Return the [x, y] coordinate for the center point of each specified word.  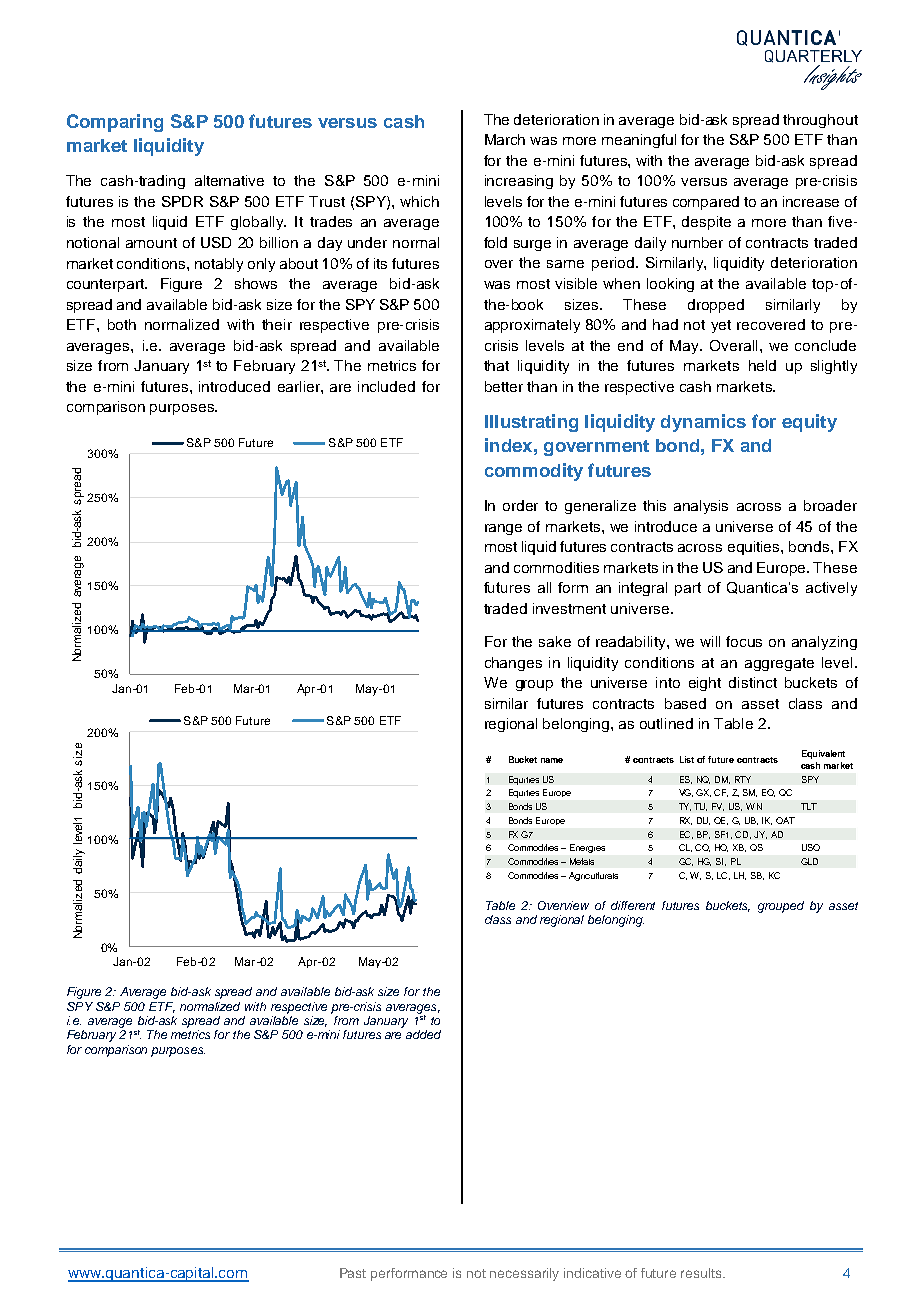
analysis [701, 507]
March [505, 139]
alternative [229, 180]
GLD [809, 861]
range [503, 529]
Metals [582, 861]
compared [706, 203]
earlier [300, 386]
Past [353, 1273]
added [423, 1034]
